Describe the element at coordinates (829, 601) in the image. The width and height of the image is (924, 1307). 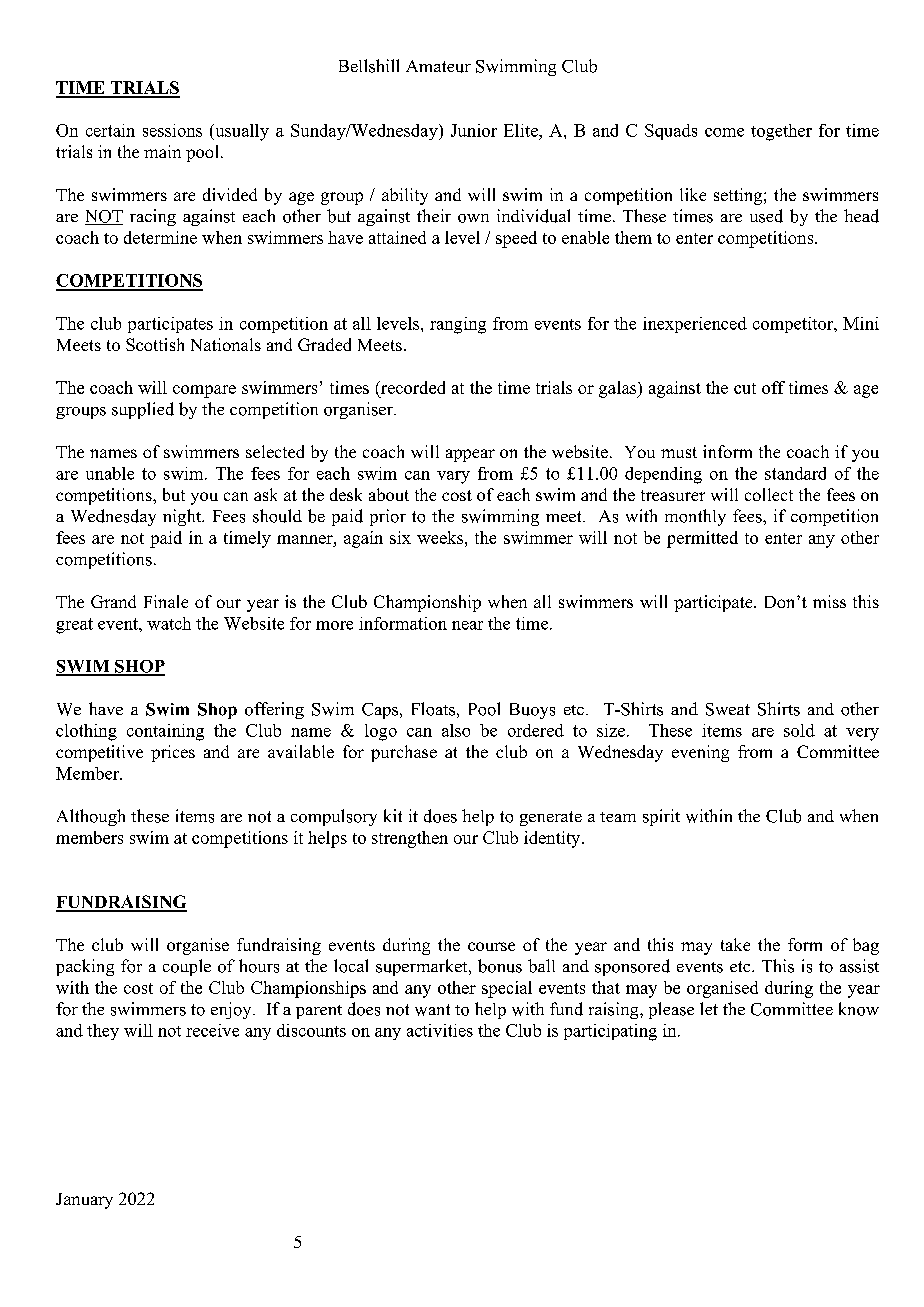
I see `miss` at that location.
